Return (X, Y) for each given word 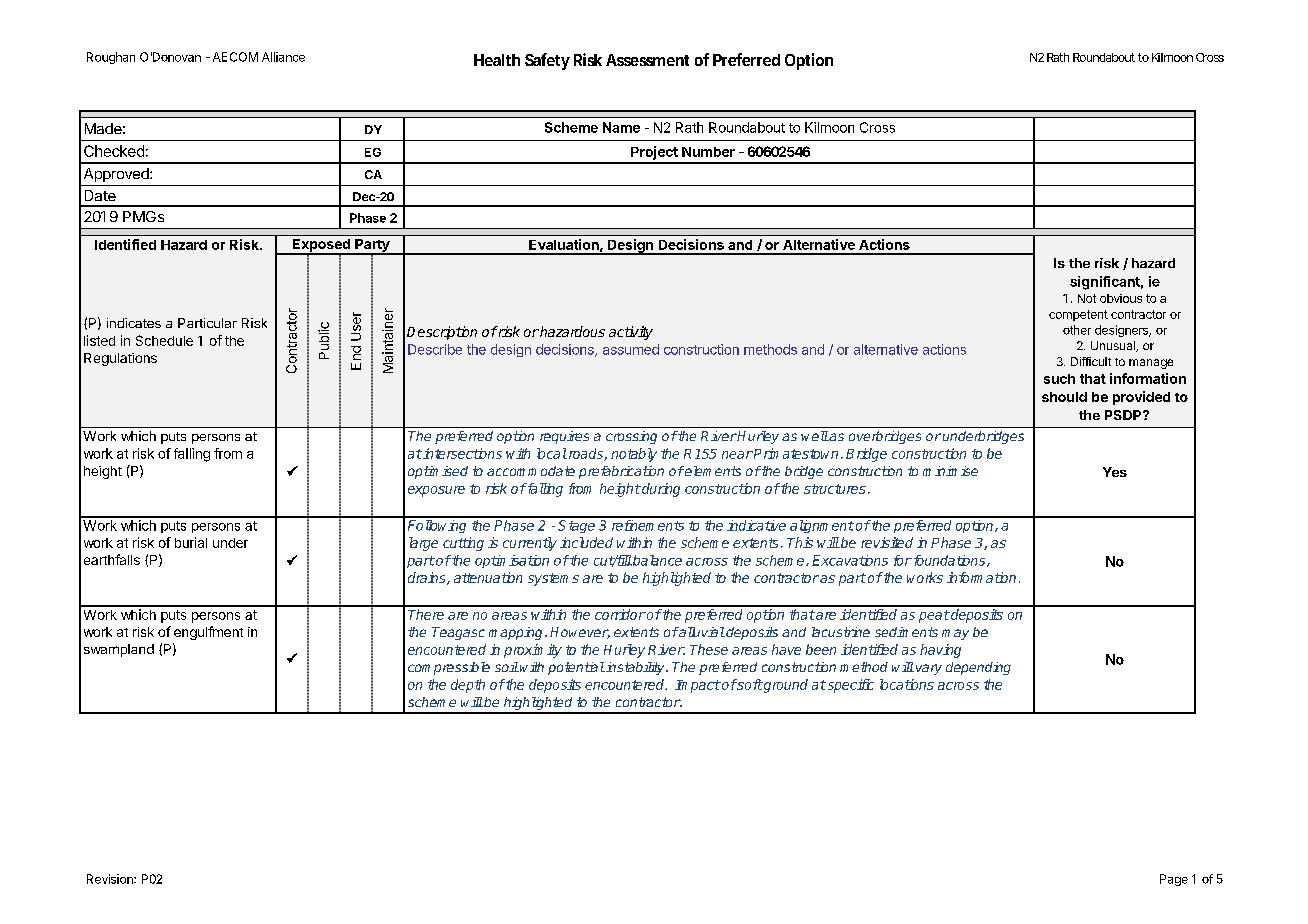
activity (631, 333)
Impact (698, 686)
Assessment (647, 60)
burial (191, 542)
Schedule (164, 340)
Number (708, 152)
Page (1174, 880)
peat (934, 616)
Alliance (283, 57)
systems (553, 579)
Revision (111, 879)
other (1077, 330)
